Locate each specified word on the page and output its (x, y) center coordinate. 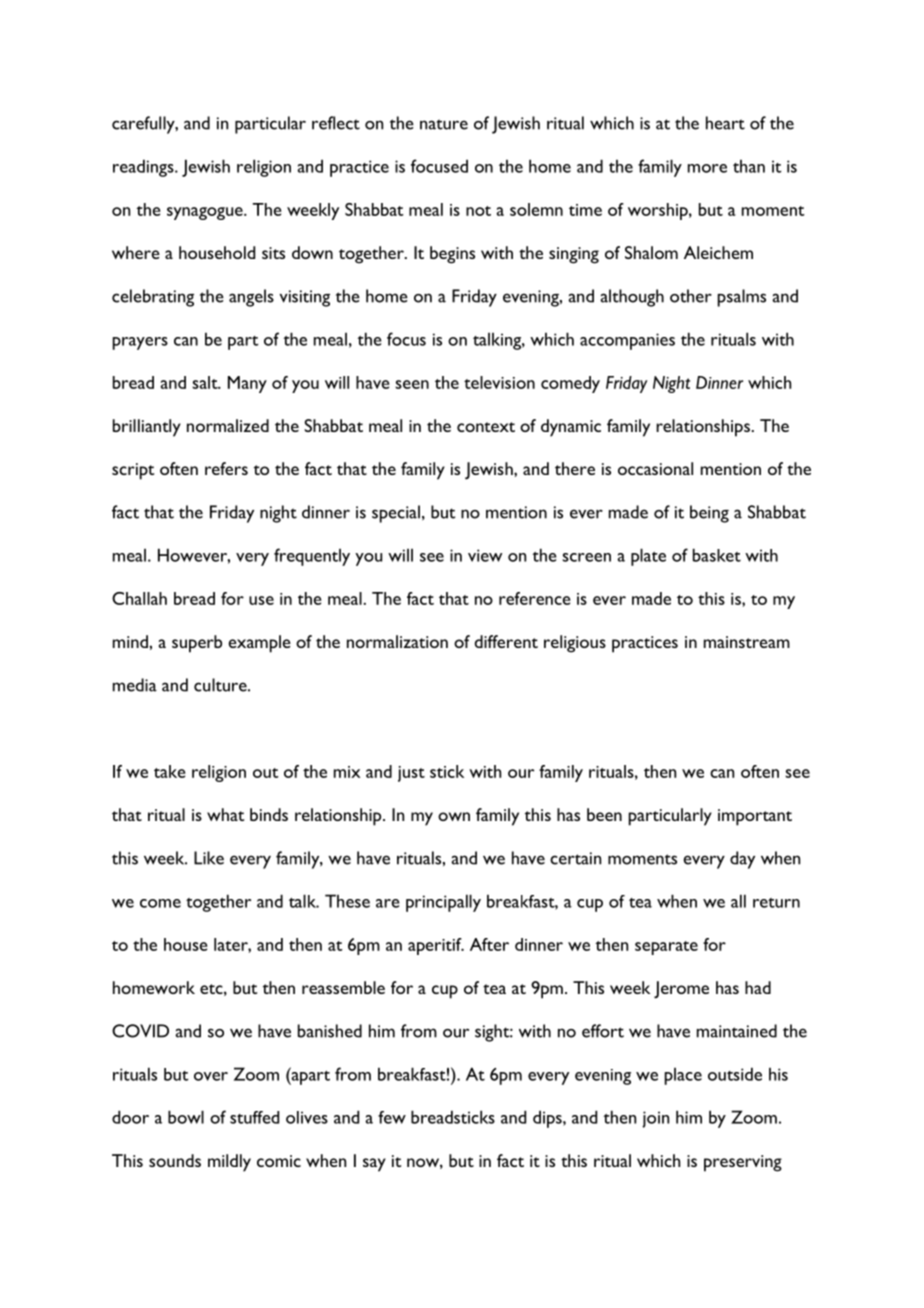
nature (444, 124)
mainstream (747, 642)
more (707, 168)
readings (144, 168)
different (506, 641)
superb (197, 644)
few (392, 1117)
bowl (186, 1117)
